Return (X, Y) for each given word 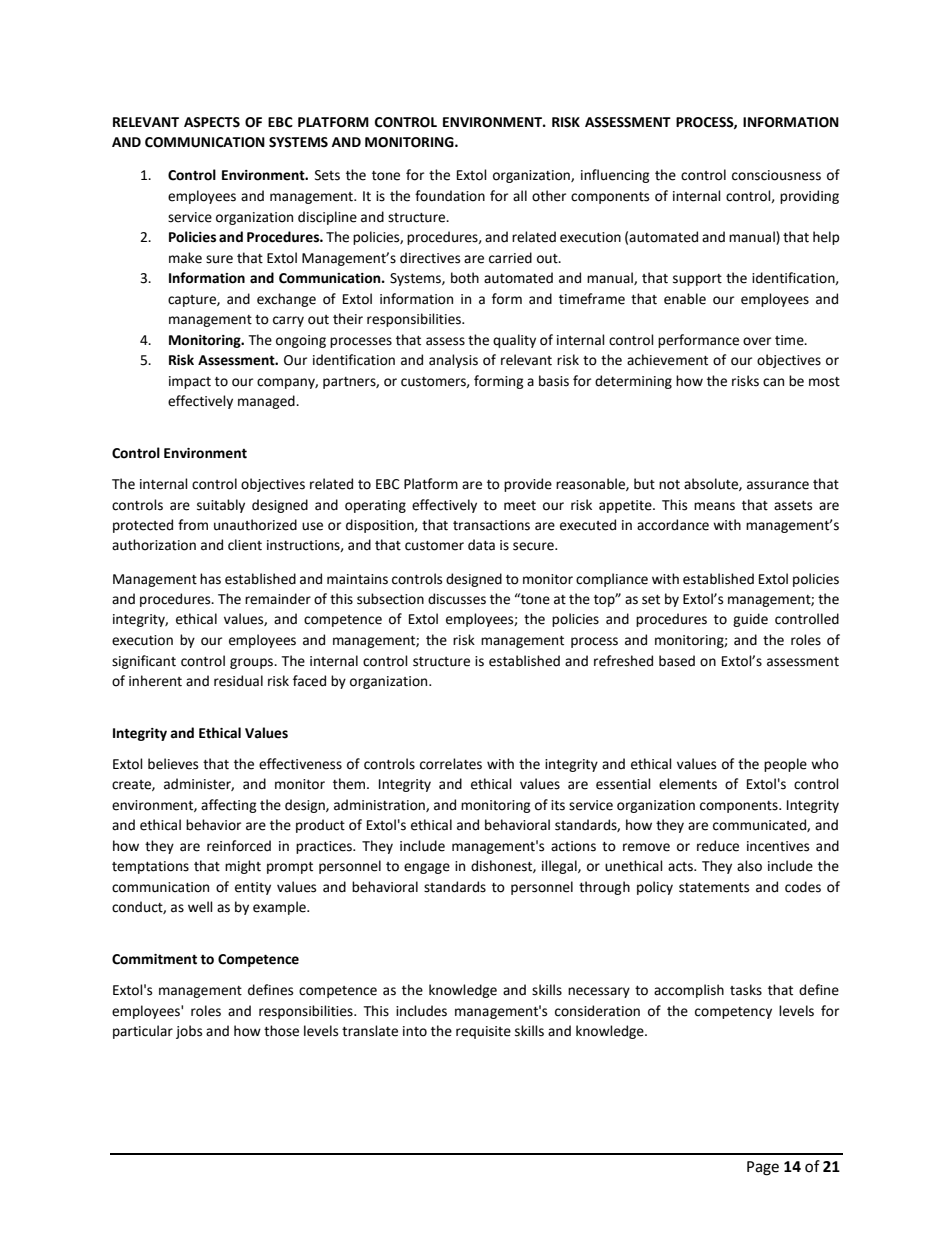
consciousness (776, 175)
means (714, 506)
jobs (189, 1032)
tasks (746, 990)
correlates (451, 764)
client (245, 545)
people (785, 765)
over (757, 341)
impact (190, 382)
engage (427, 868)
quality (514, 341)
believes (173, 764)
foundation (450, 196)
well (200, 907)
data (481, 545)
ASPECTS (212, 122)
